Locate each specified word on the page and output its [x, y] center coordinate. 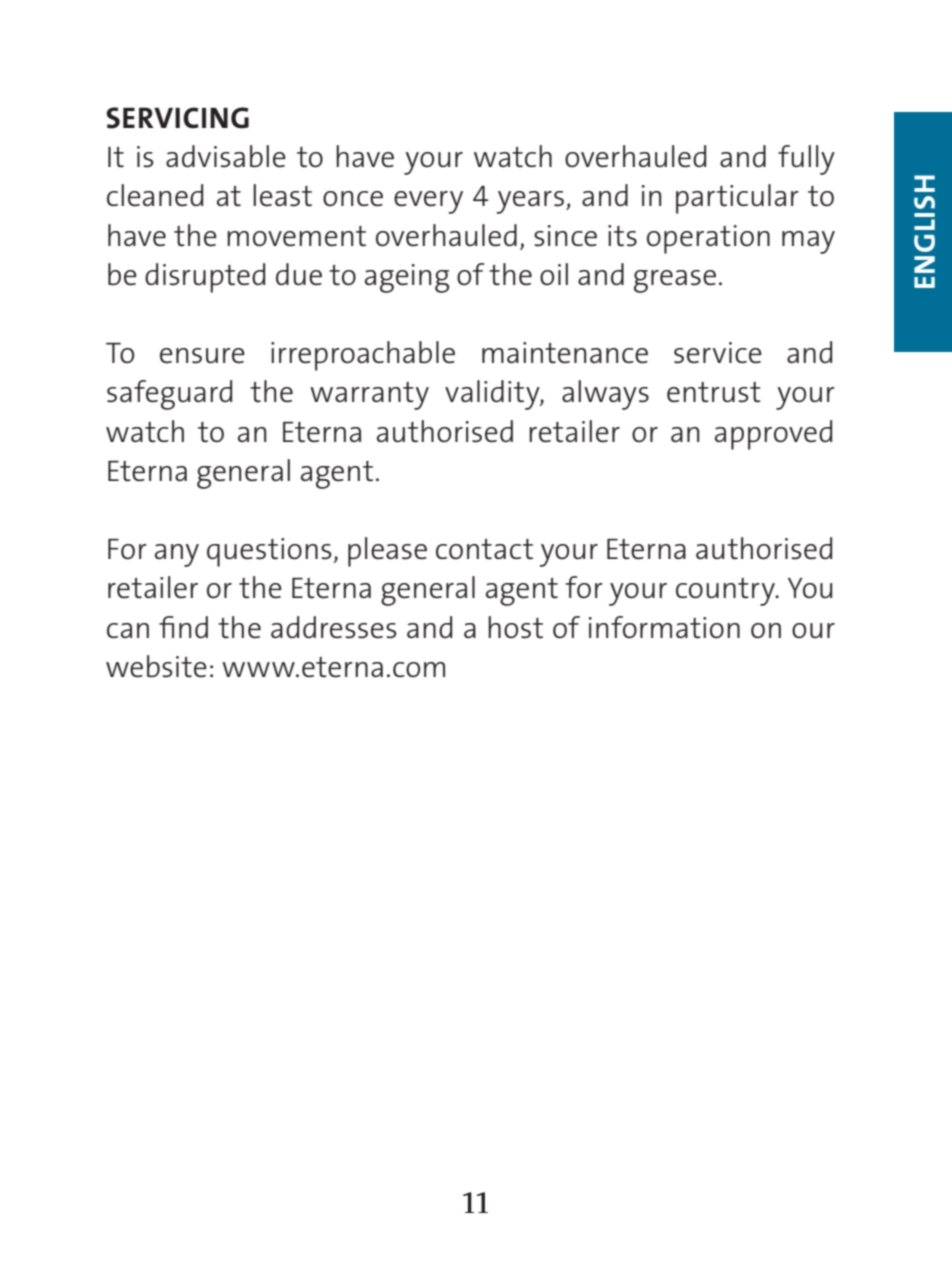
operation [708, 239]
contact [484, 549]
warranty [369, 396]
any [177, 555]
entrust [714, 392]
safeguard [169, 395]
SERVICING [177, 118]
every [428, 202]
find [183, 627]
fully [806, 160]
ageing [407, 278]
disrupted [205, 278]
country [726, 592]
